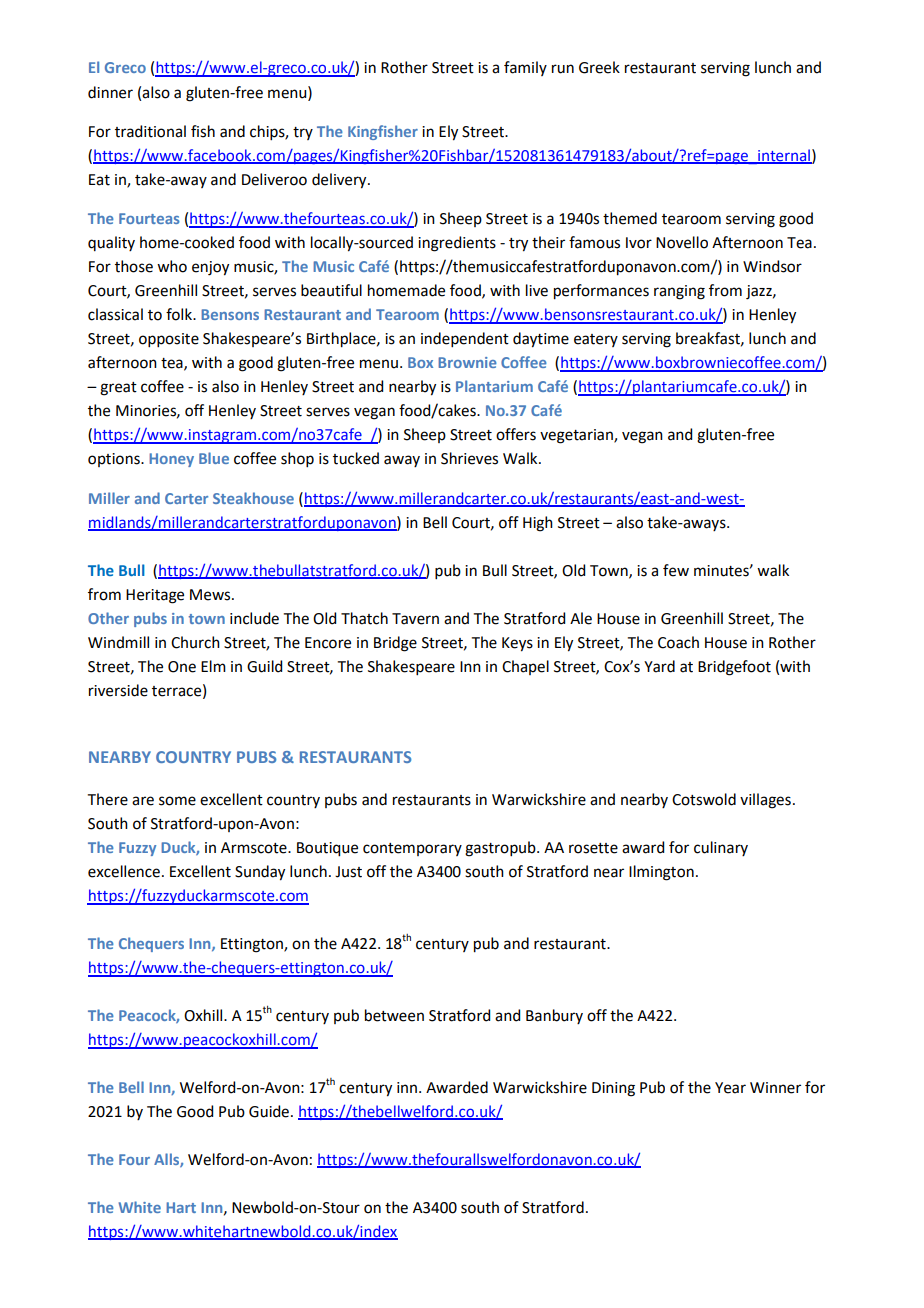  What do you see at coordinates (394, 1015) in the screenshot?
I see `between` at bounding box center [394, 1015].
